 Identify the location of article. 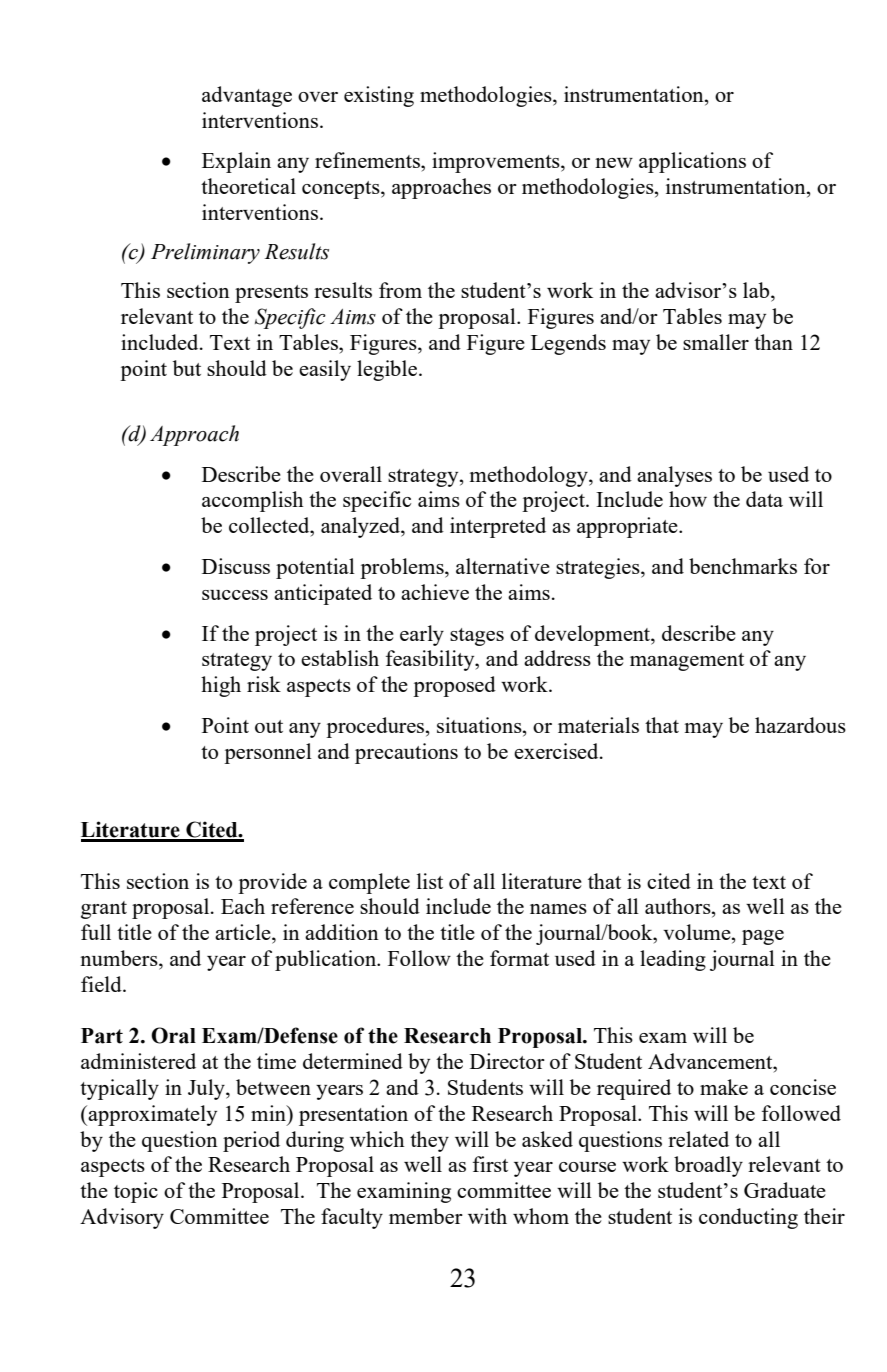
(244, 932).
